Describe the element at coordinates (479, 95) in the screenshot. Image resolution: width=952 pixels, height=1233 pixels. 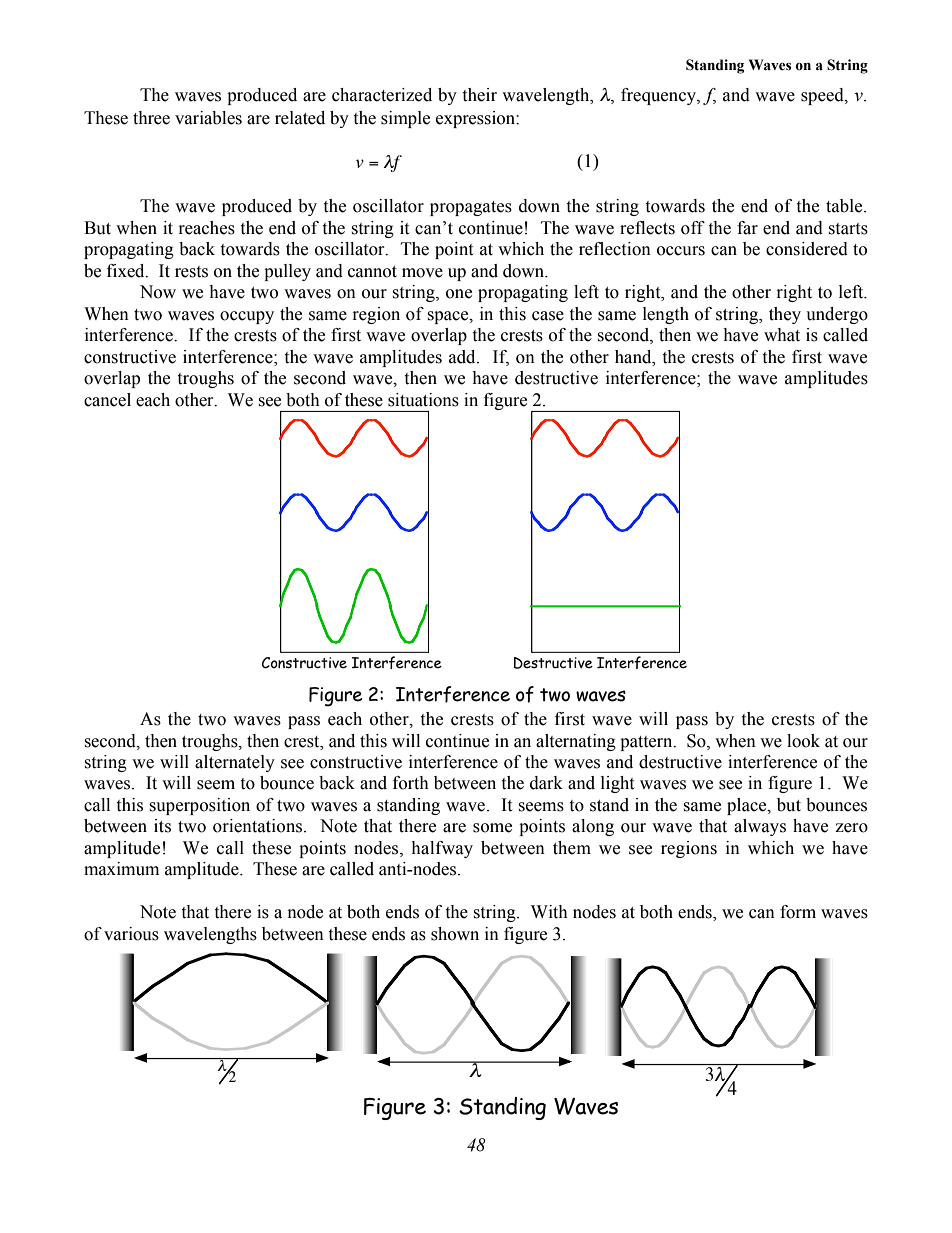
I see `their` at that location.
